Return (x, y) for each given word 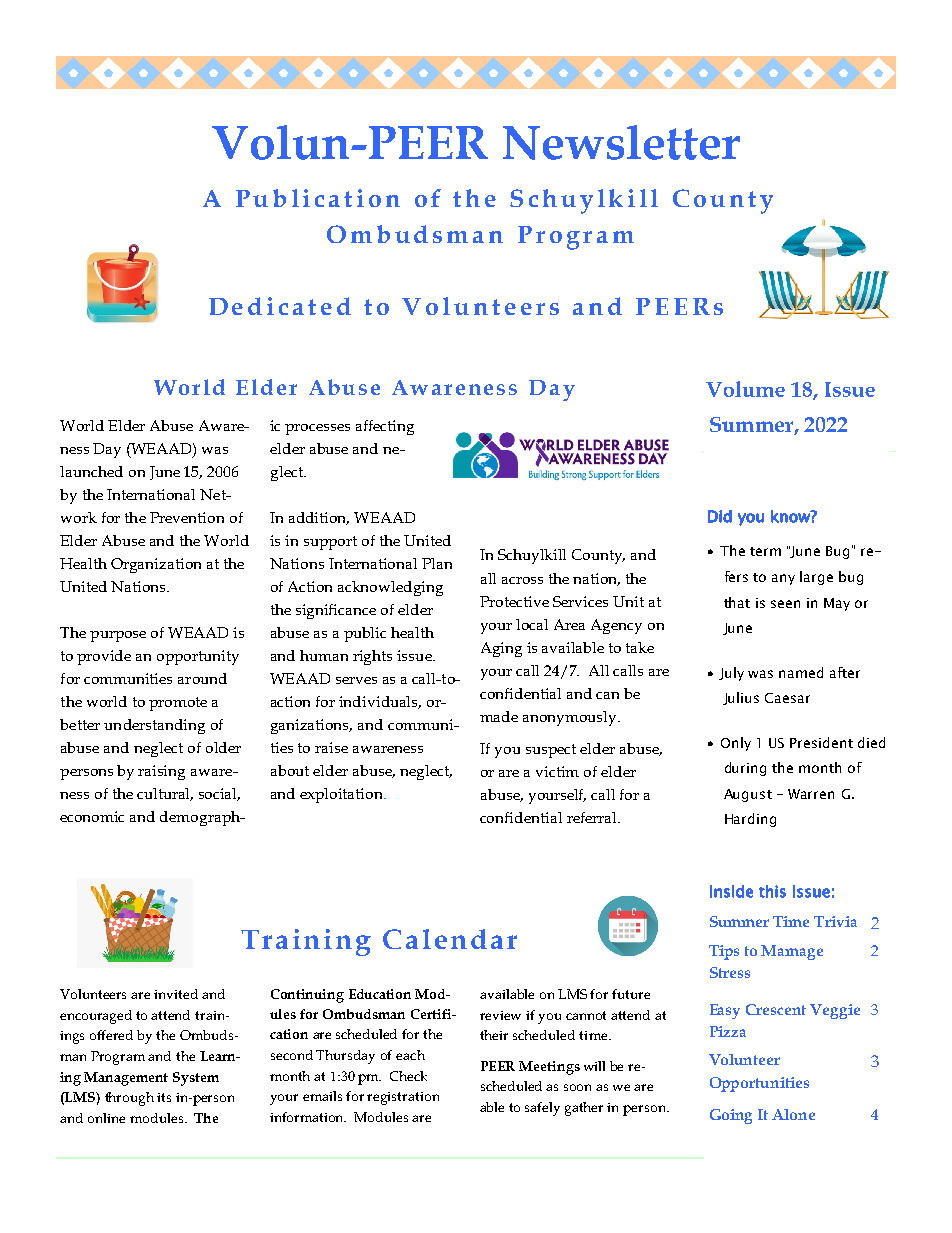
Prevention (187, 517)
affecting (385, 427)
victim (557, 771)
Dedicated (280, 306)
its (164, 1097)
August (748, 795)
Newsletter (621, 142)
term (765, 551)
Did (720, 516)
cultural (165, 794)
